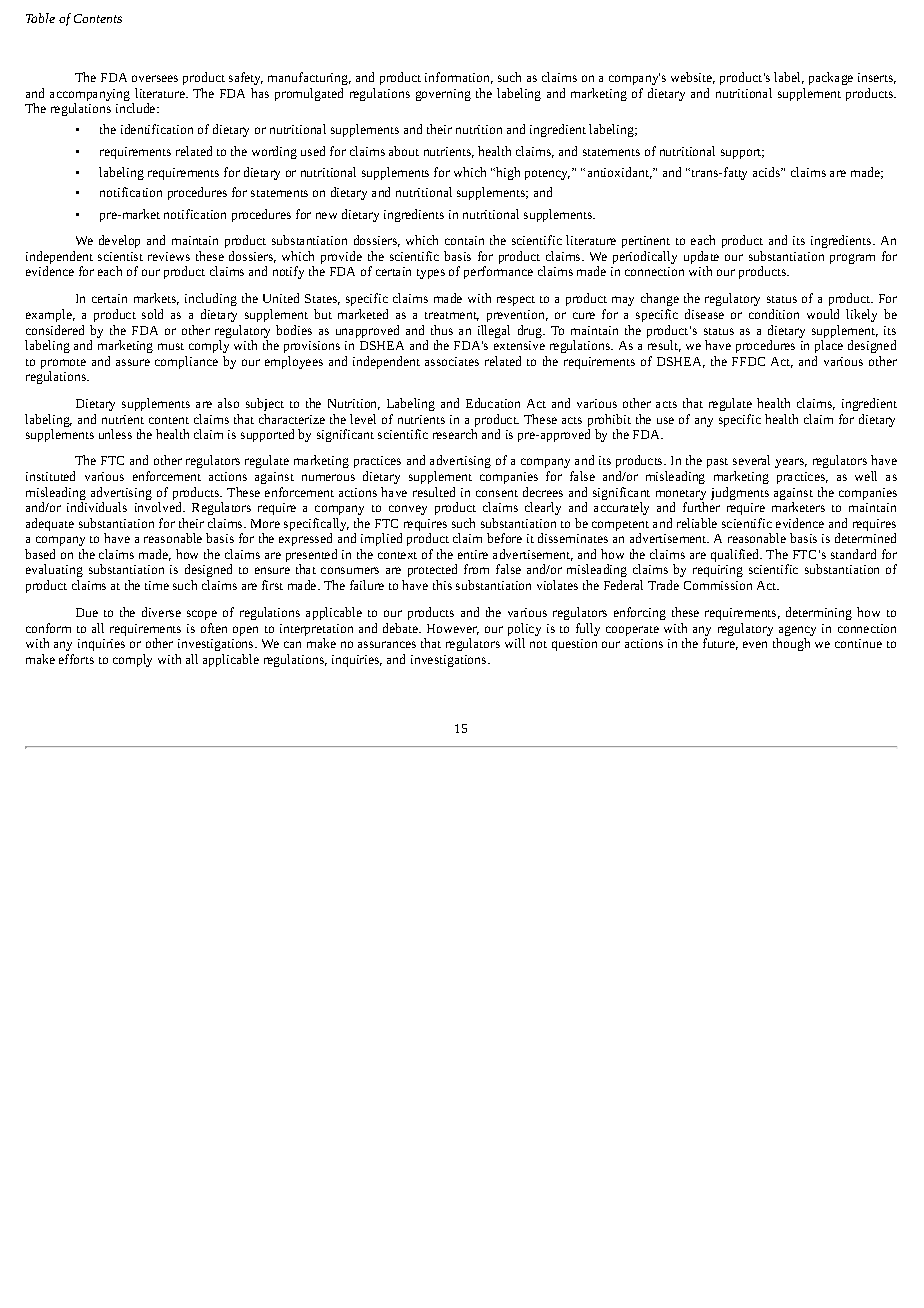  Describe the element at coordinates (701, 259) in the screenshot. I see `update` at that location.
